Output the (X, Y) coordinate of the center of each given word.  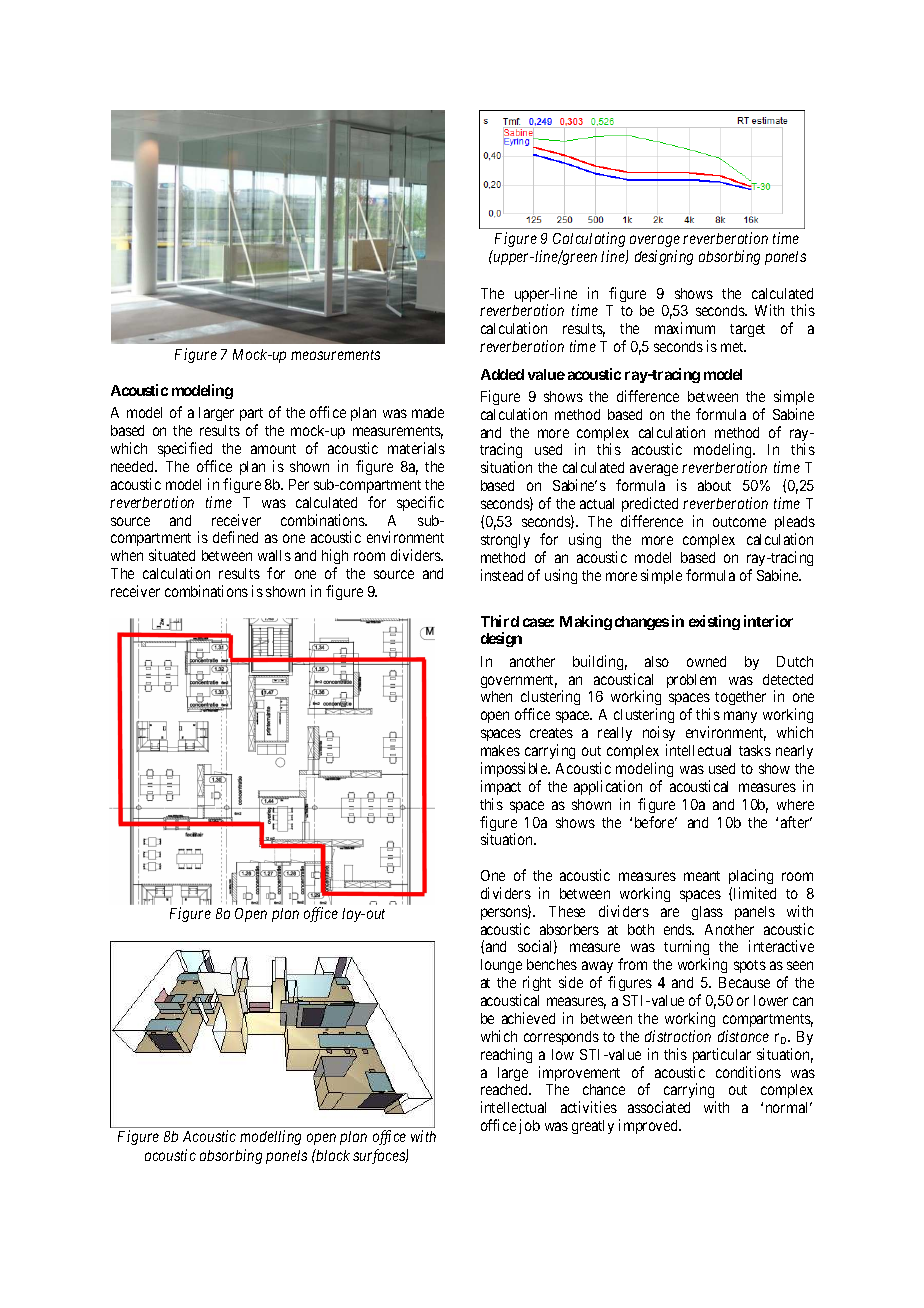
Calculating (589, 239)
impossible (515, 769)
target (747, 330)
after (796, 822)
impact (501, 787)
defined (235, 537)
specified (185, 449)
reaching (506, 1055)
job (529, 1126)
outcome (739, 522)
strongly (505, 541)
